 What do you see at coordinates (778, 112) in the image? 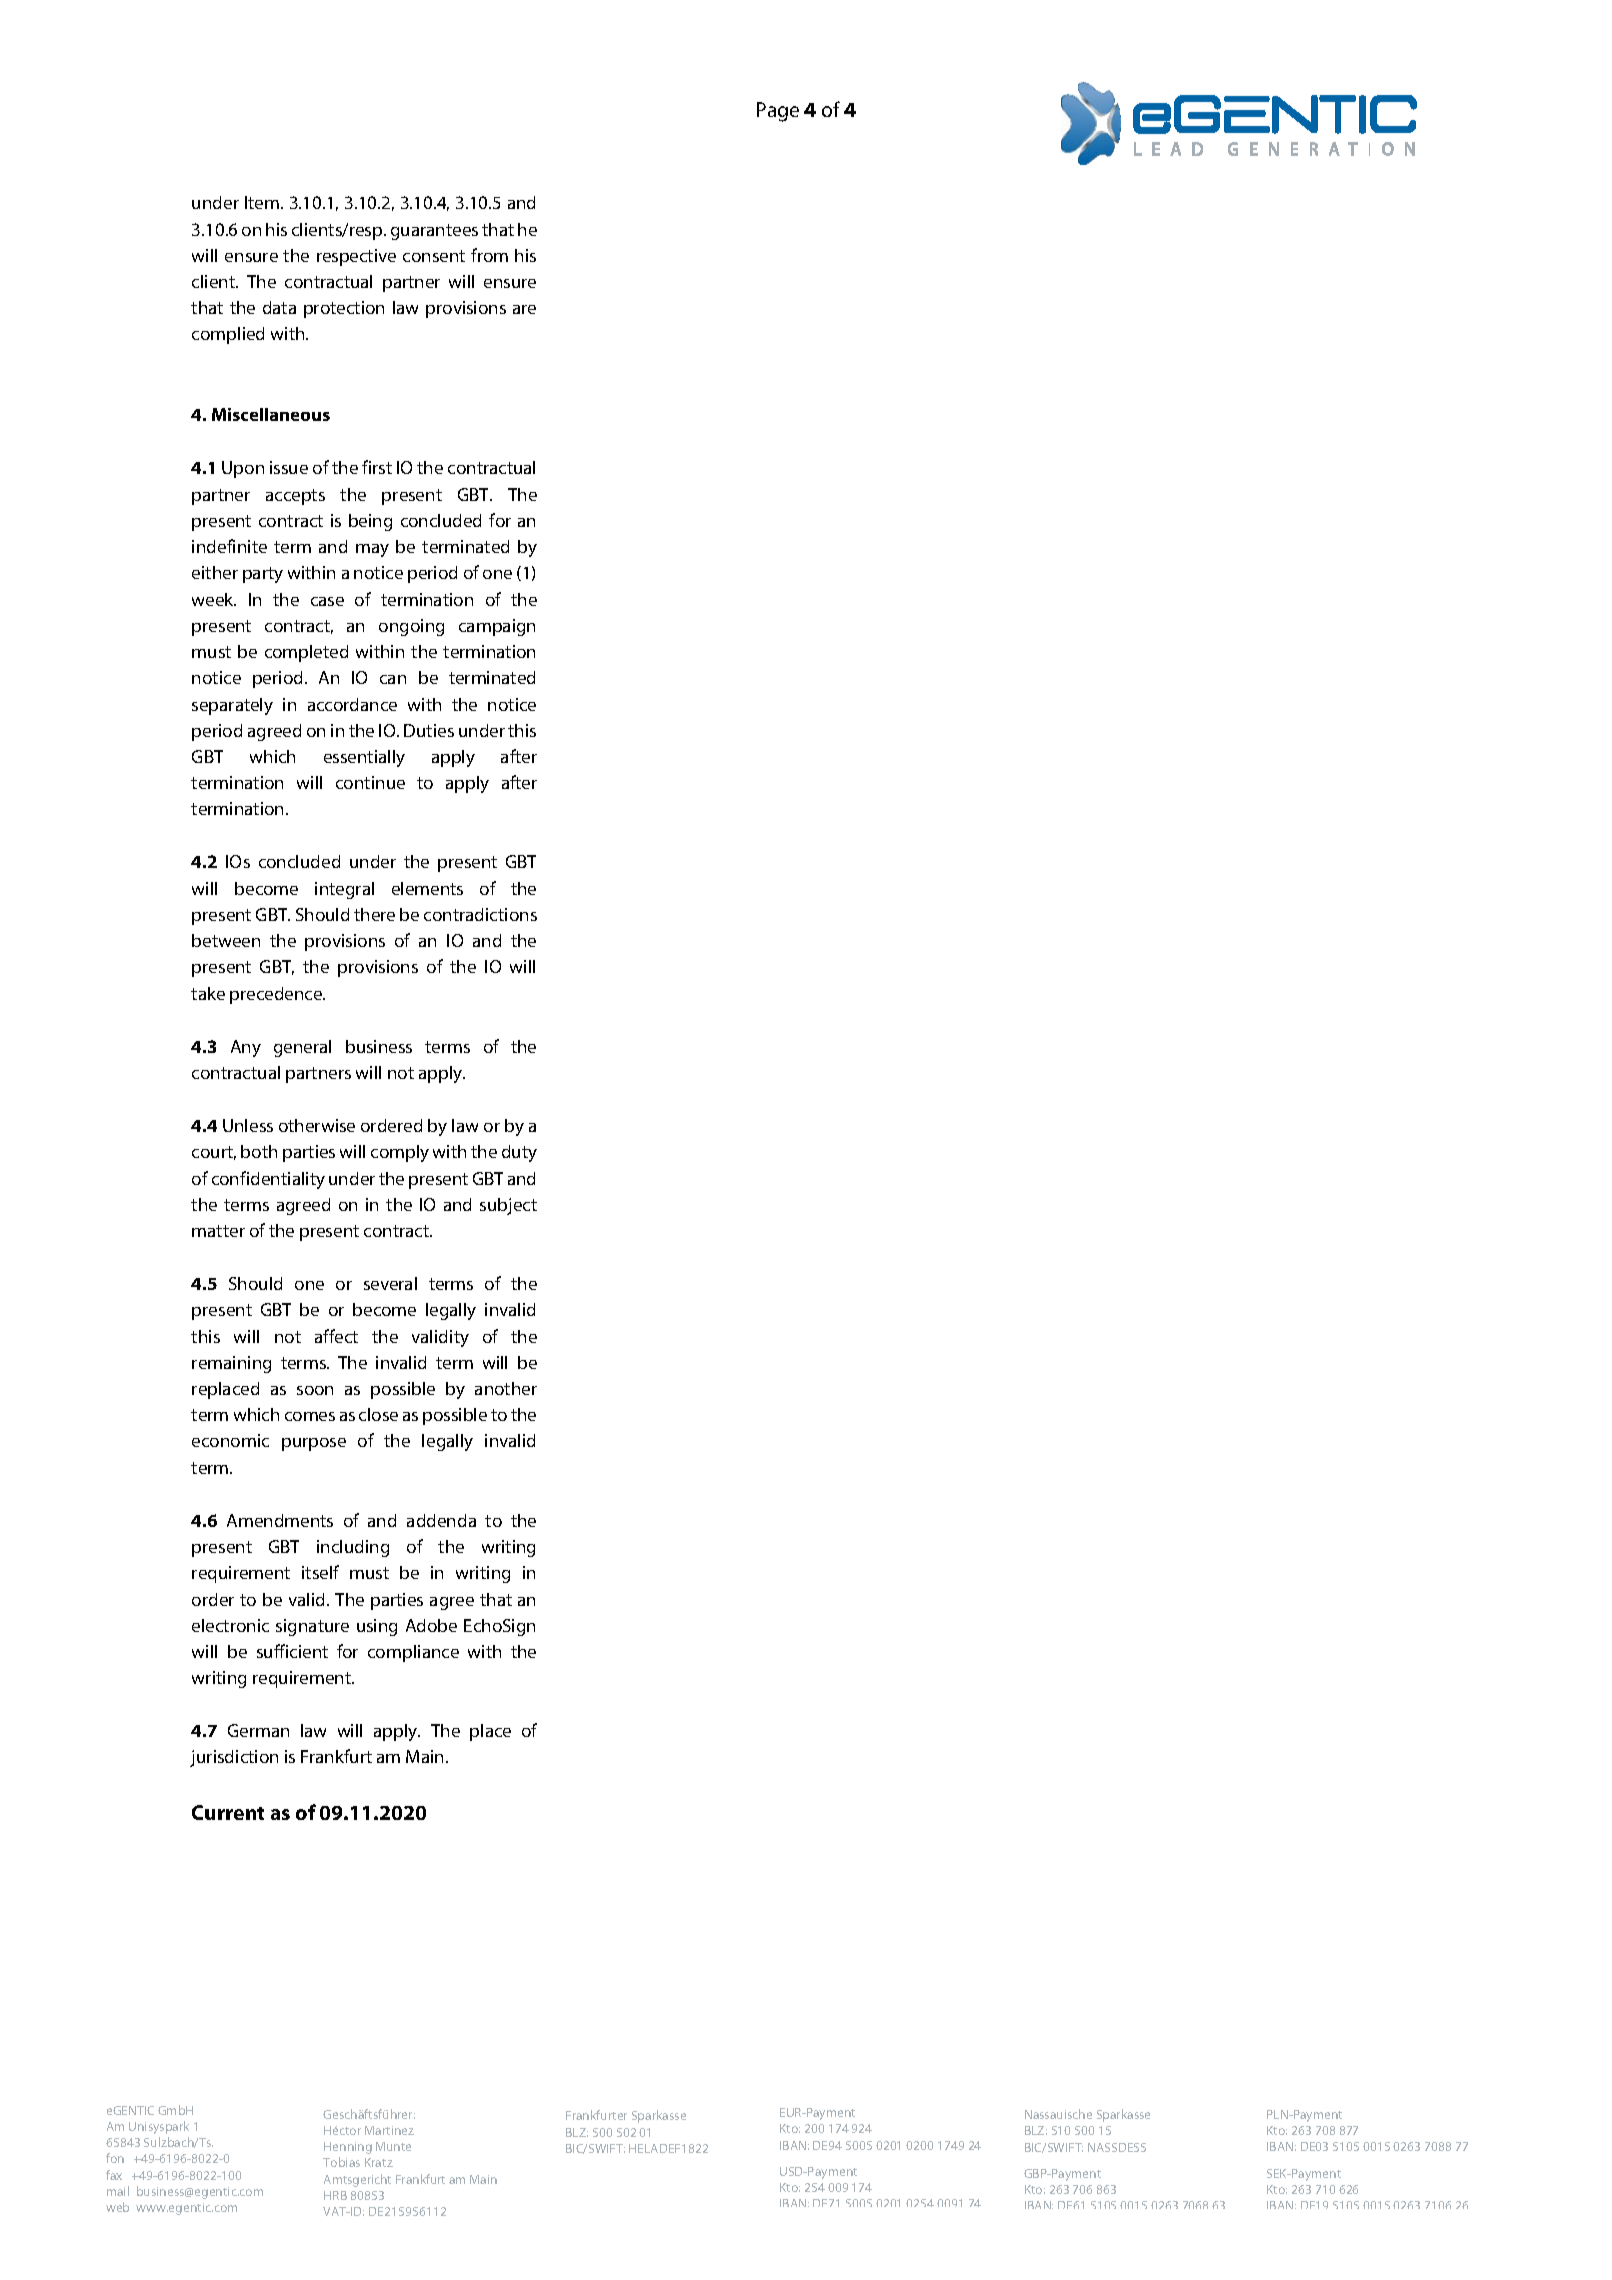
I see `Page` at bounding box center [778, 112].
